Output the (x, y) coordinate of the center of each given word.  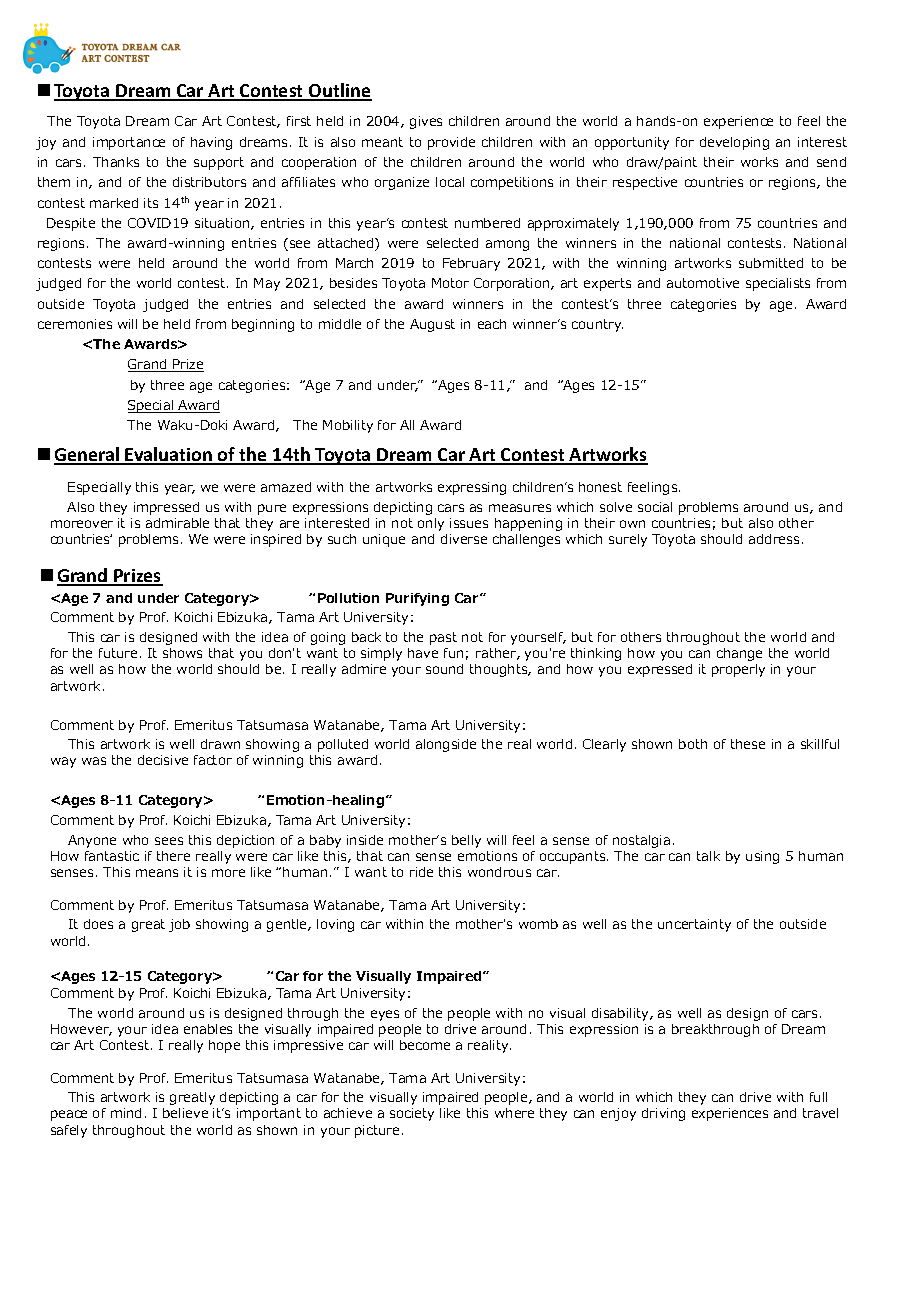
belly (466, 841)
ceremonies (75, 324)
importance (129, 143)
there (173, 856)
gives (426, 122)
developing (734, 143)
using (762, 857)
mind (126, 1113)
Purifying (417, 599)
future (118, 653)
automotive (703, 283)
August (432, 325)
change (739, 654)
